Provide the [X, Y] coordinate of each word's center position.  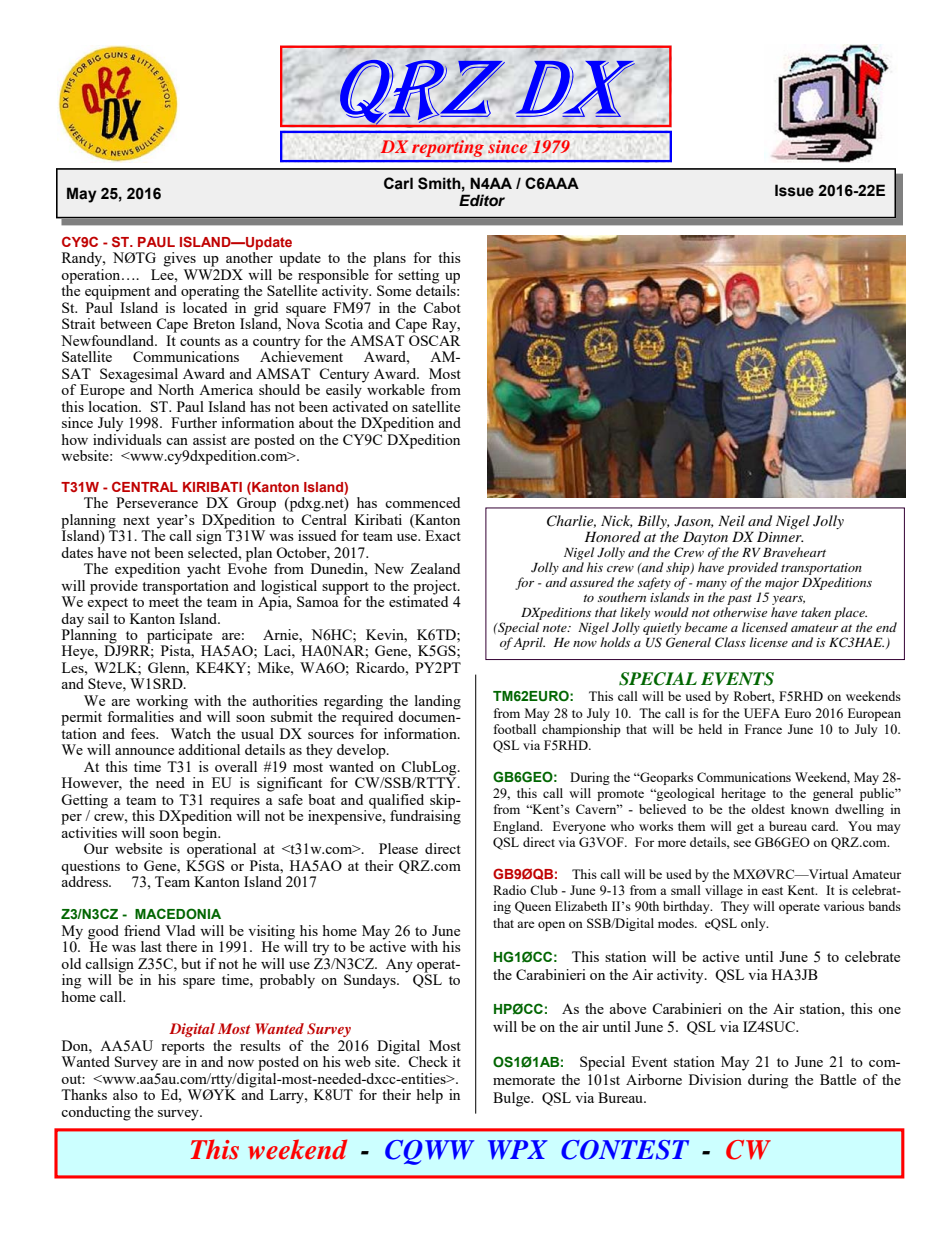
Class [730, 642]
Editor [482, 200]
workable [396, 389]
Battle [838, 1079]
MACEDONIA [178, 914]
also [125, 1094]
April [529, 643]
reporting [448, 148]
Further [194, 422]
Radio [509, 890]
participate [178, 637]
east [772, 891]
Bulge [512, 1099]
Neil [731, 520]
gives [180, 259]
